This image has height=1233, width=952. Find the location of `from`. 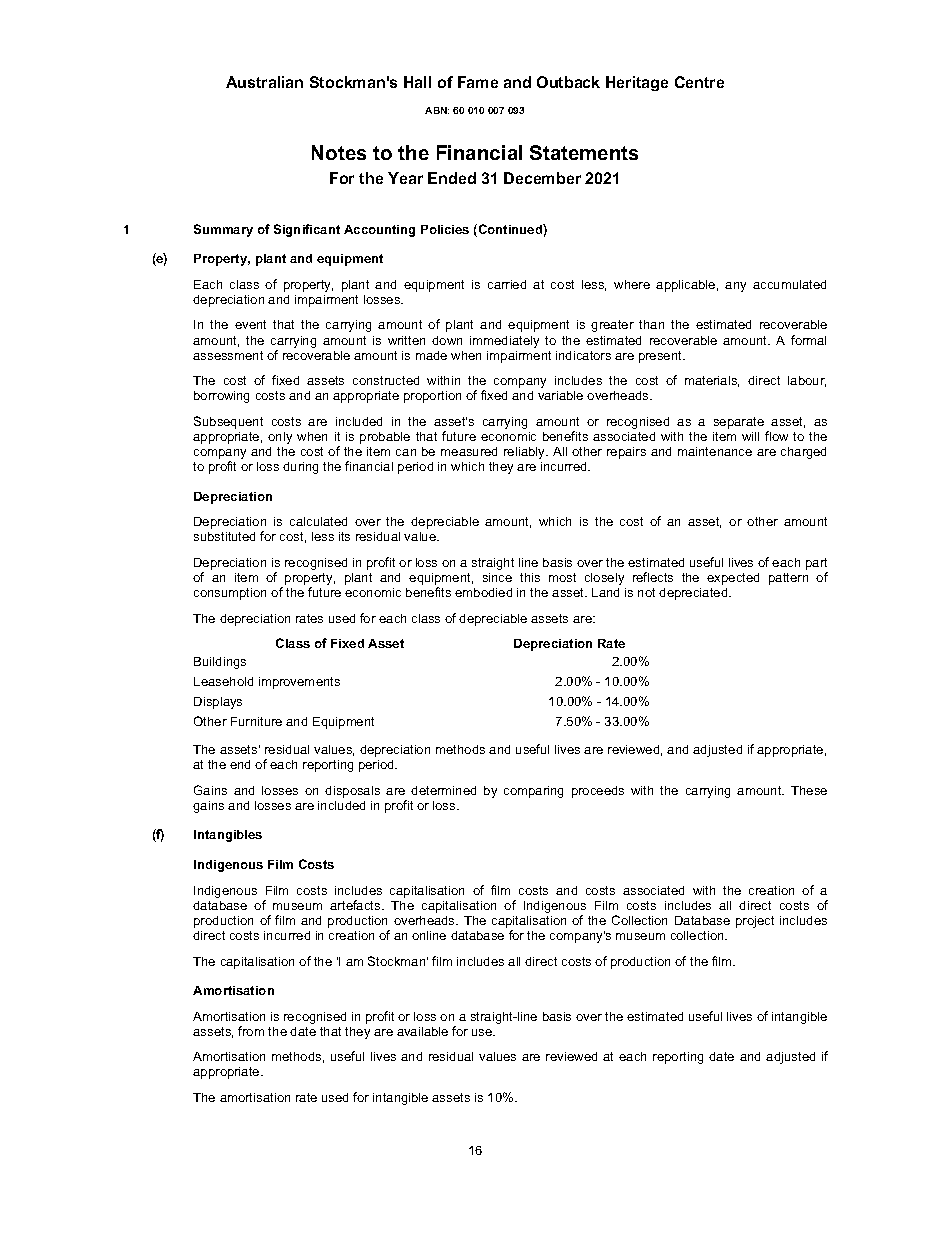

from is located at coordinates (251, 1031).
